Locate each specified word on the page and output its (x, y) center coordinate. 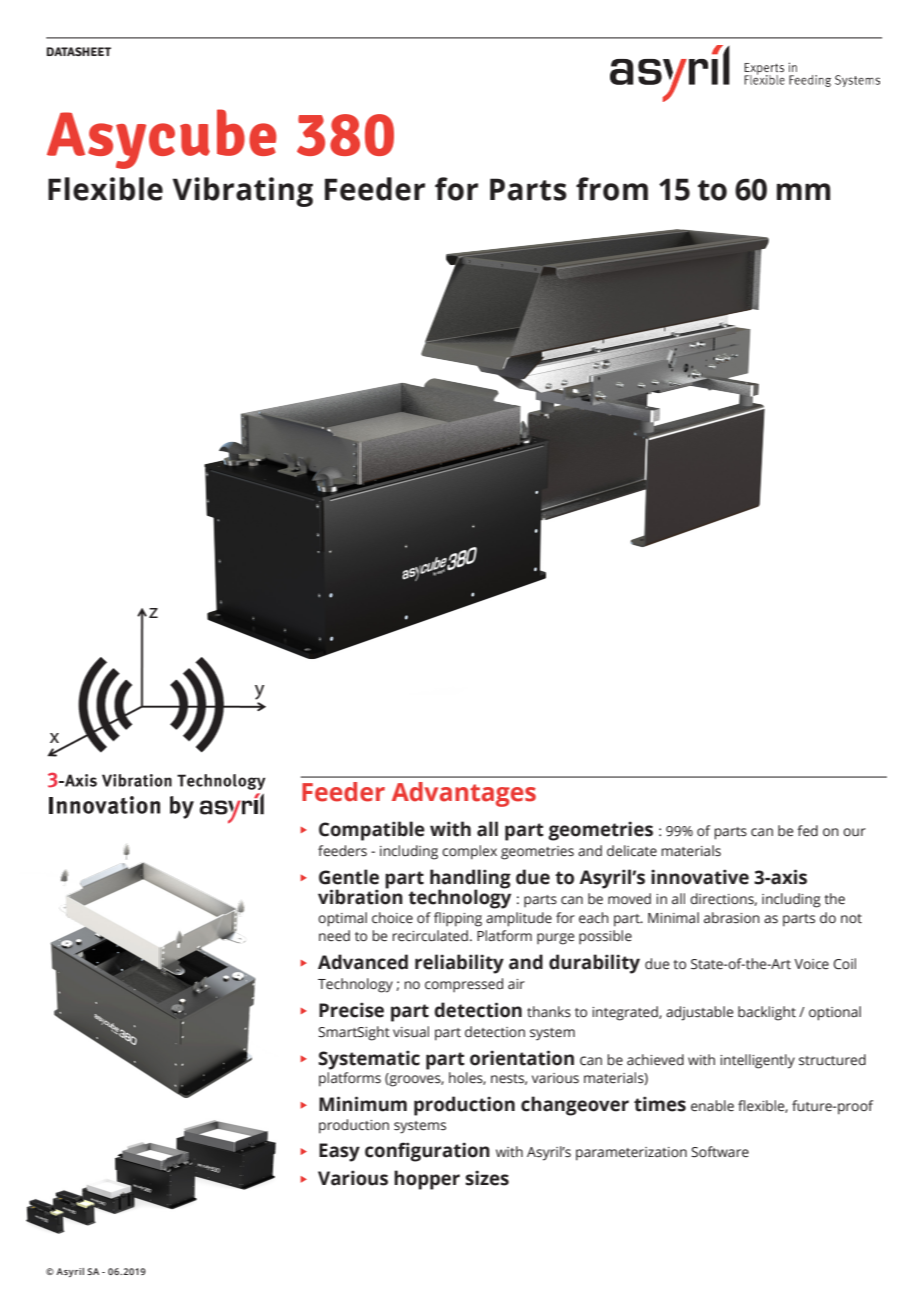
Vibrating (243, 192)
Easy (339, 1152)
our (854, 832)
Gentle (349, 877)
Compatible (372, 831)
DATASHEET (79, 51)
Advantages (464, 794)
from (612, 189)
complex (469, 852)
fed (807, 831)
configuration (427, 1152)
